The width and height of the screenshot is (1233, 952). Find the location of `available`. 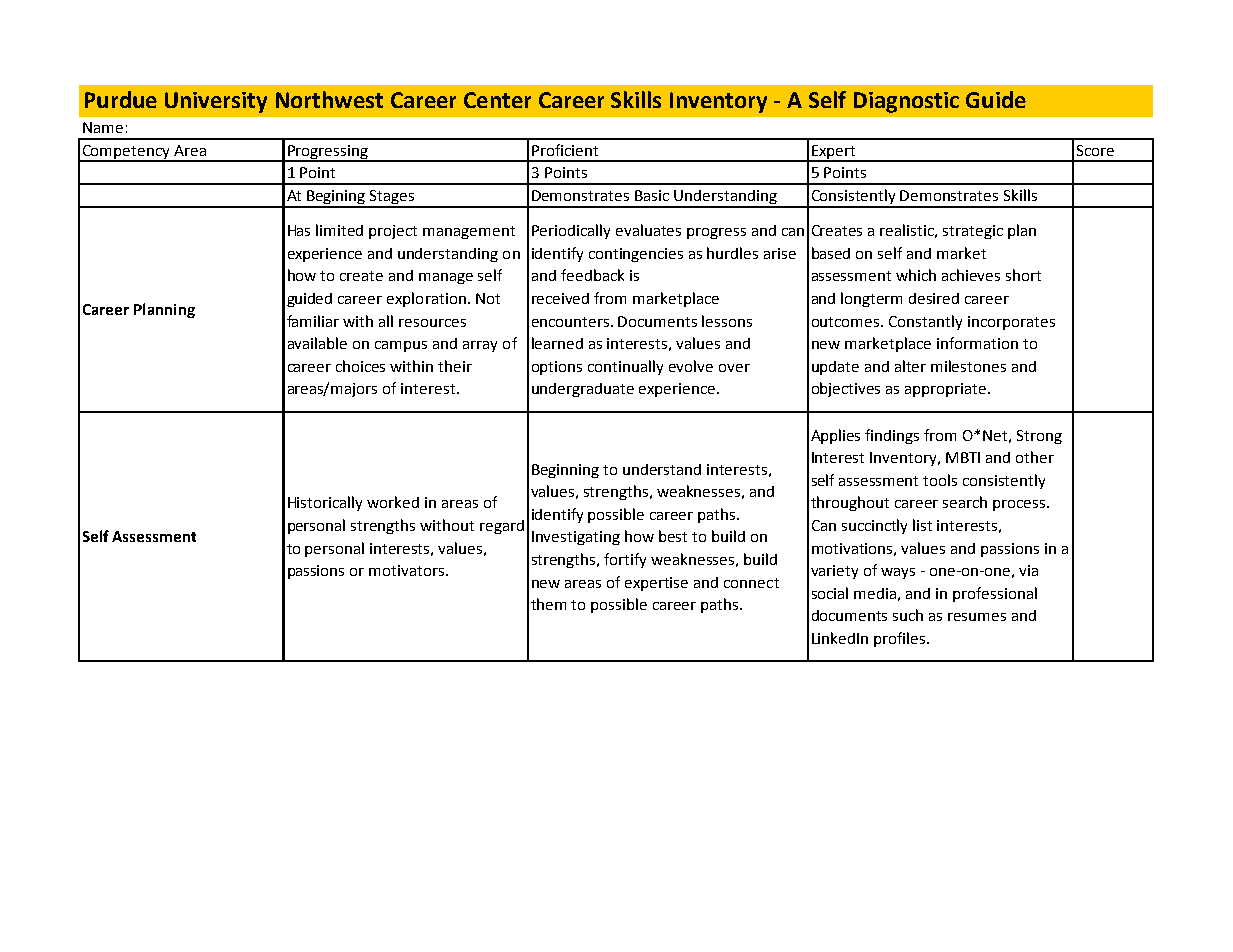

available is located at coordinates (317, 343).
